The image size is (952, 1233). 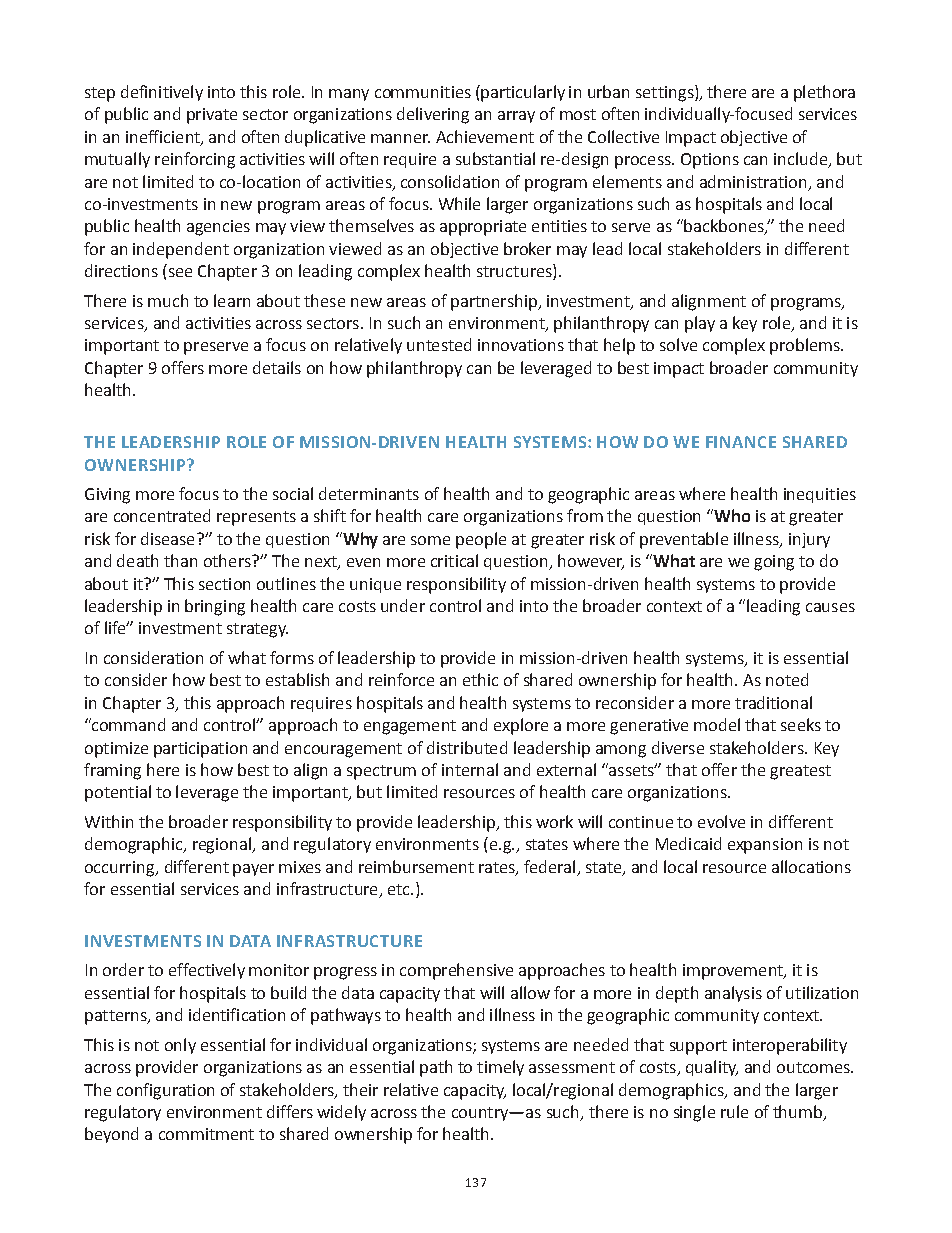 What do you see at coordinates (215, 607) in the screenshot?
I see `bringing` at bounding box center [215, 607].
